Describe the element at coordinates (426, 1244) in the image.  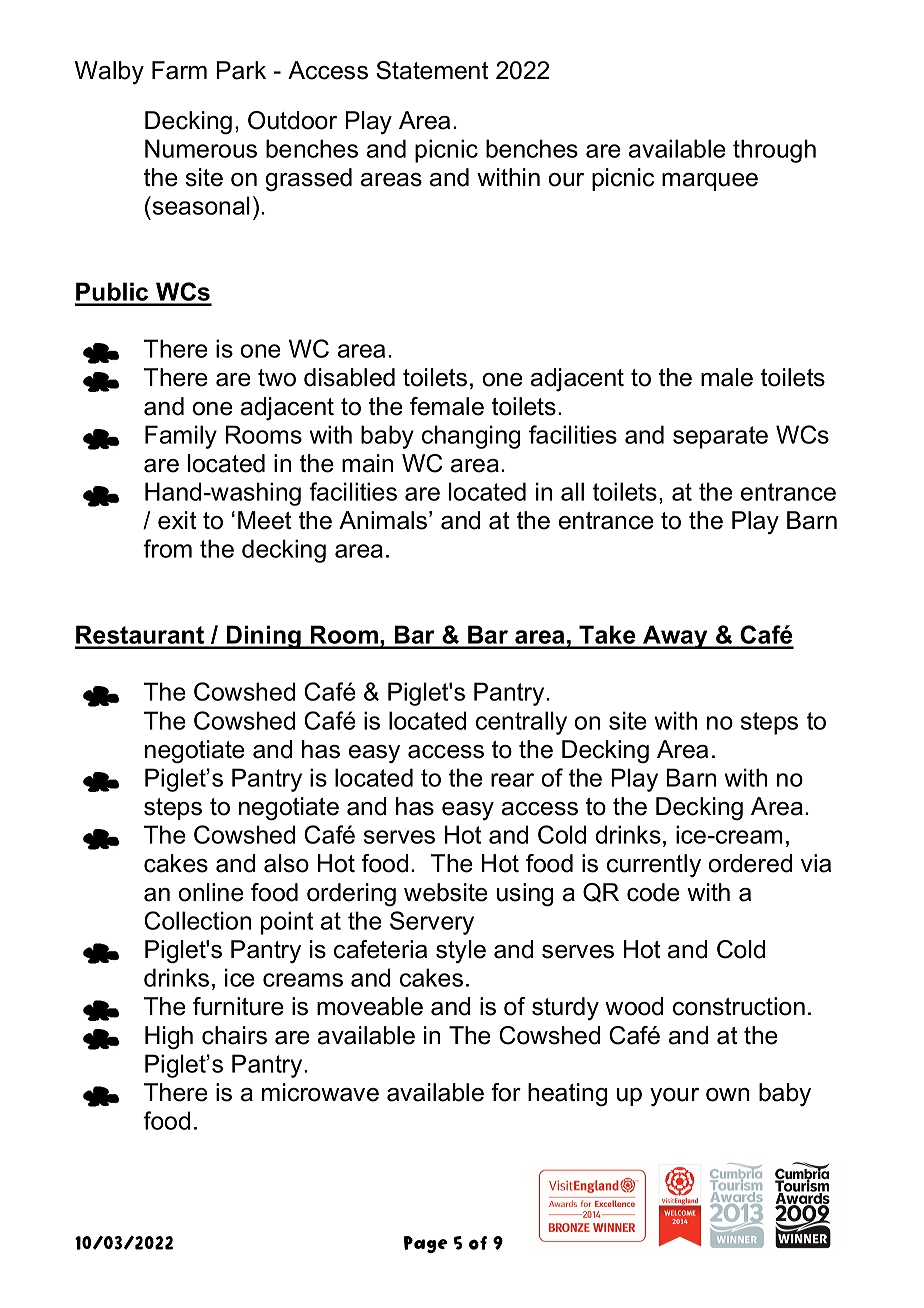
I see `Page` at that location.
